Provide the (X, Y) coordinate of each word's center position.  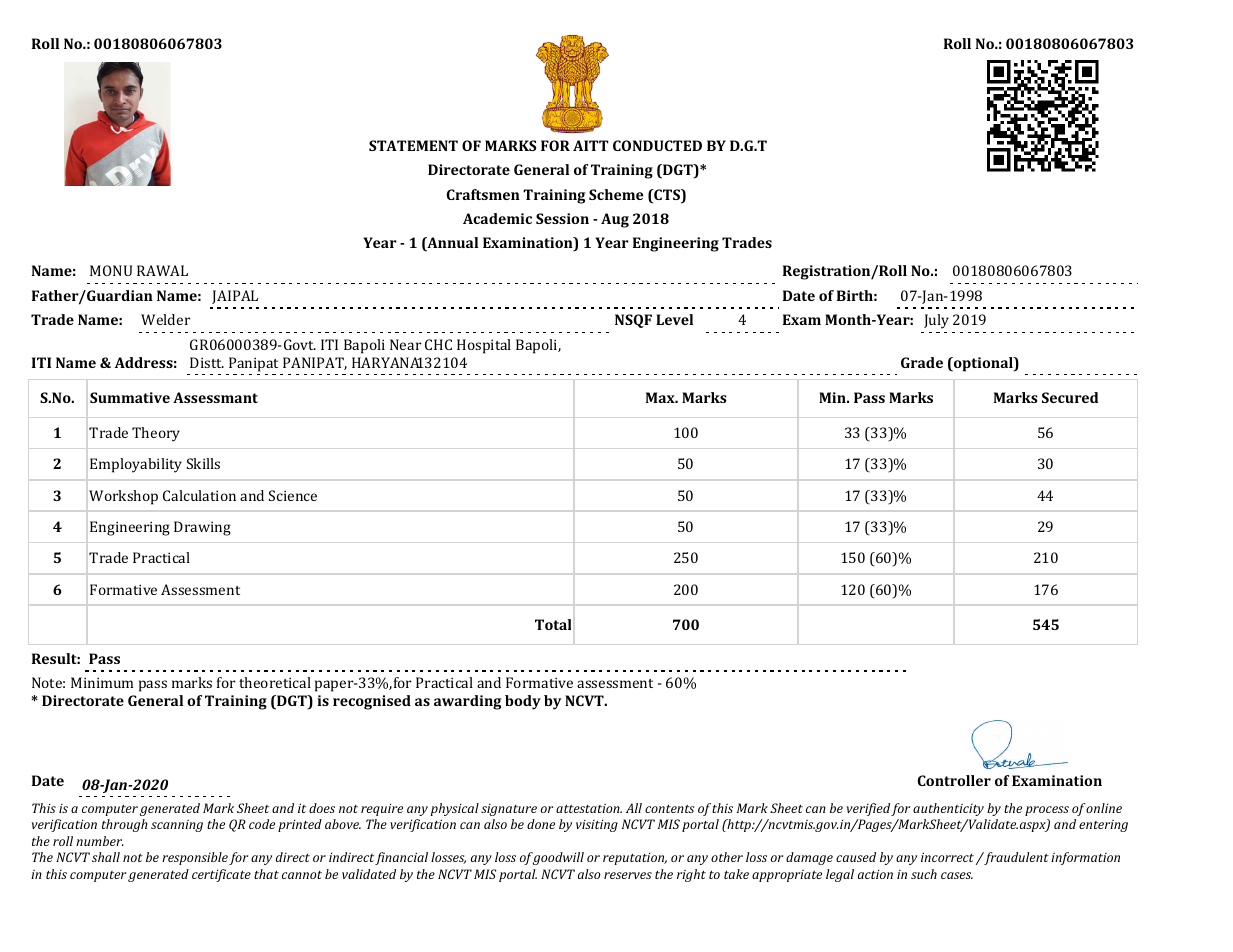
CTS (667, 196)
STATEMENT (413, 145)
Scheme (616, 194)
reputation (635, 858)
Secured (1070, 397)
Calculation (199, 495)
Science (293, 495)
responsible (195, 858)
